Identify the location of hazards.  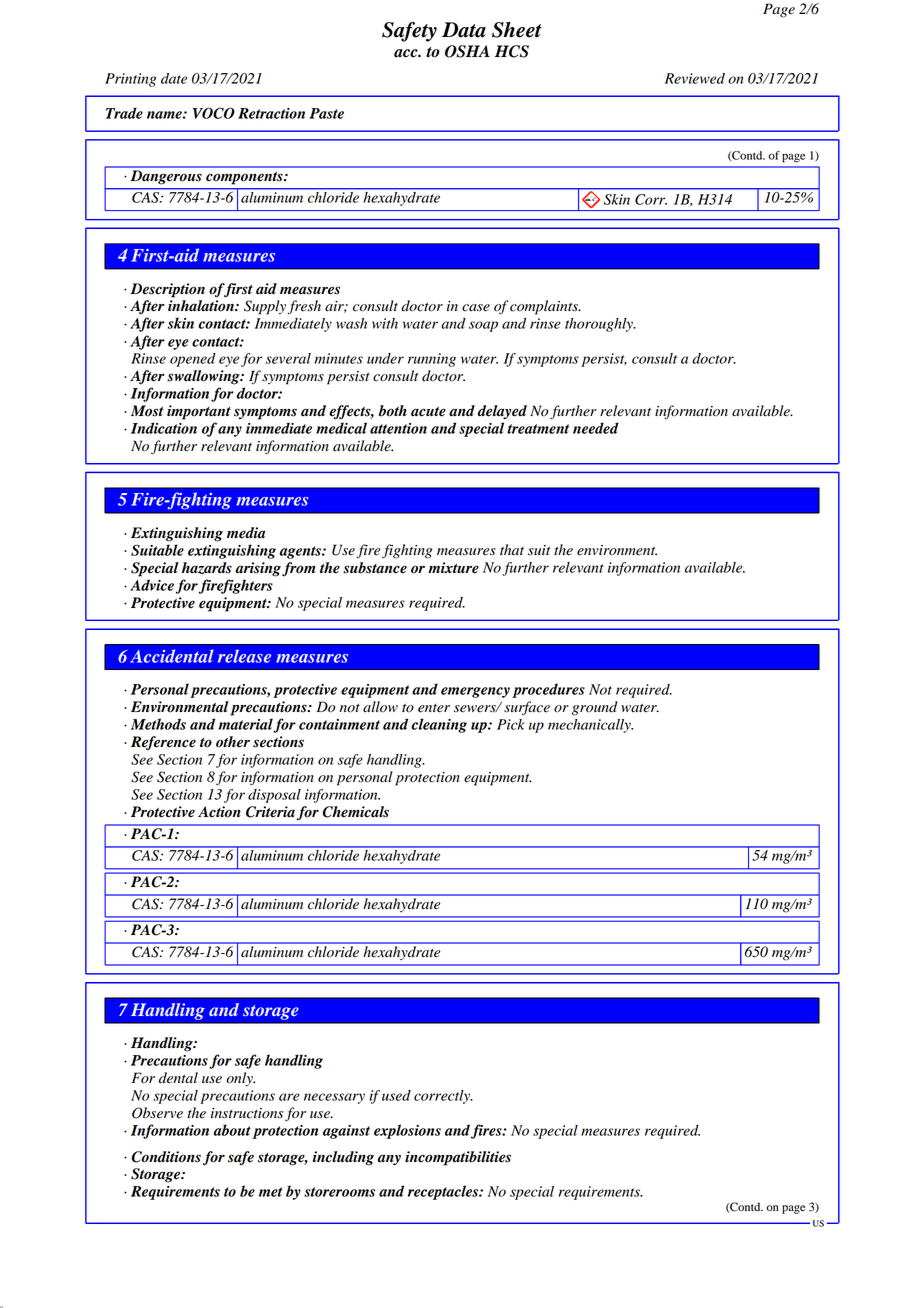
(207, 568).
